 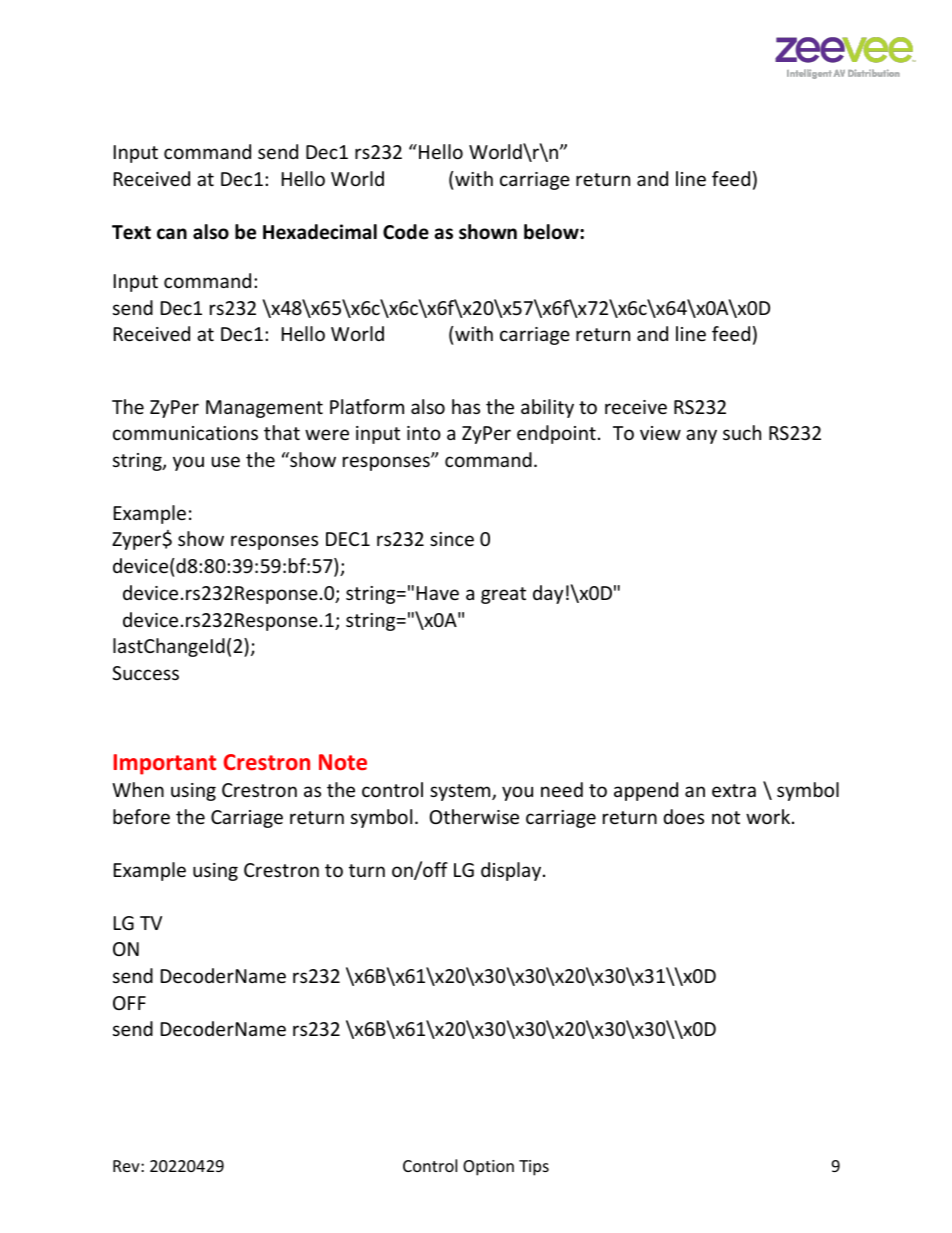 I want to click on any, so click(x=701, y=436).
